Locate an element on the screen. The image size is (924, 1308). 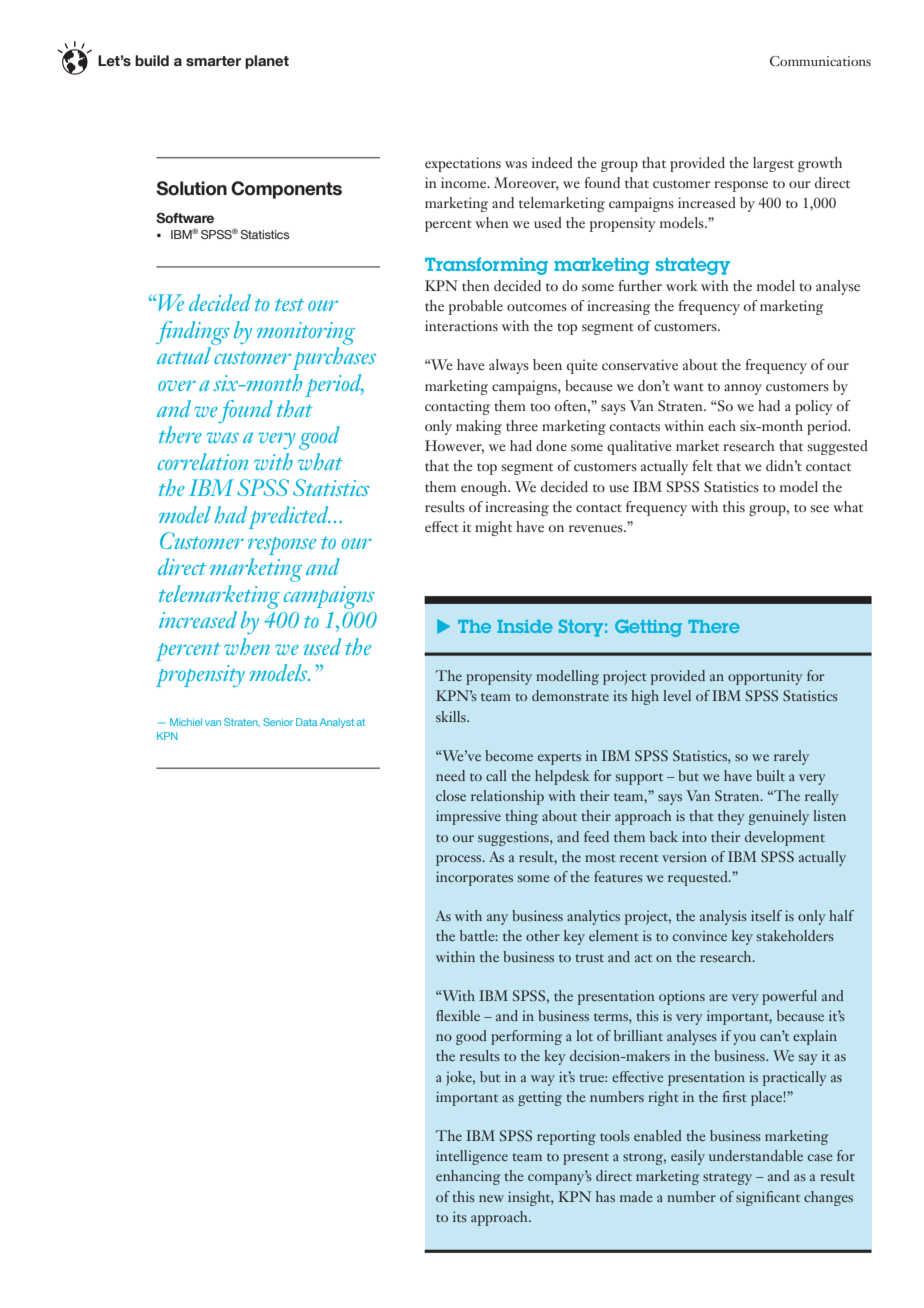
smarter is located at coordinates (213, 61).
